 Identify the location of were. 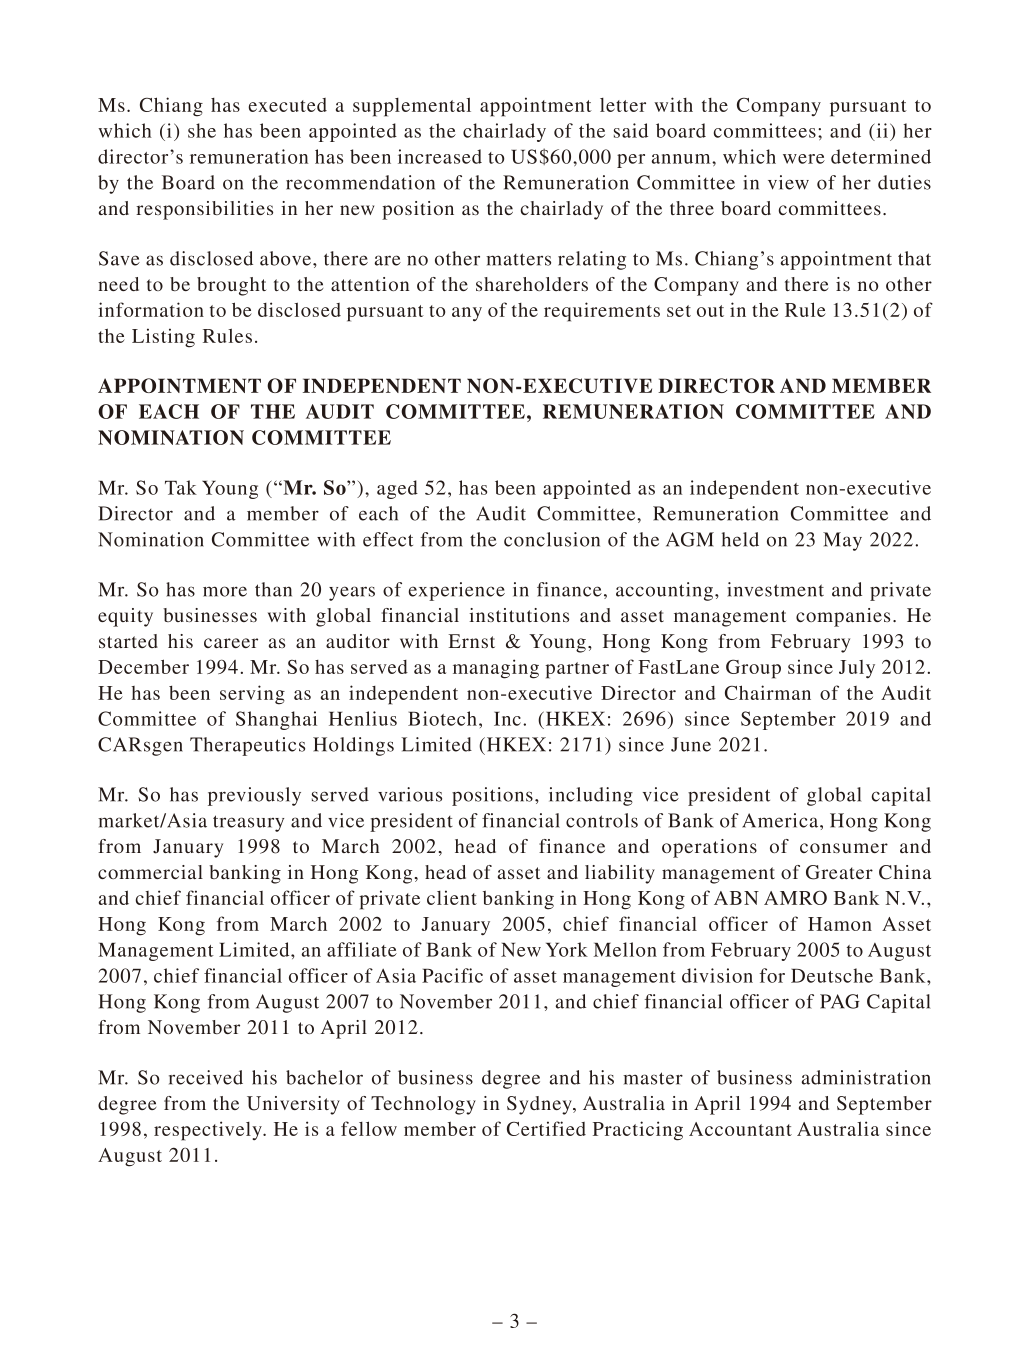
(804, 159).
